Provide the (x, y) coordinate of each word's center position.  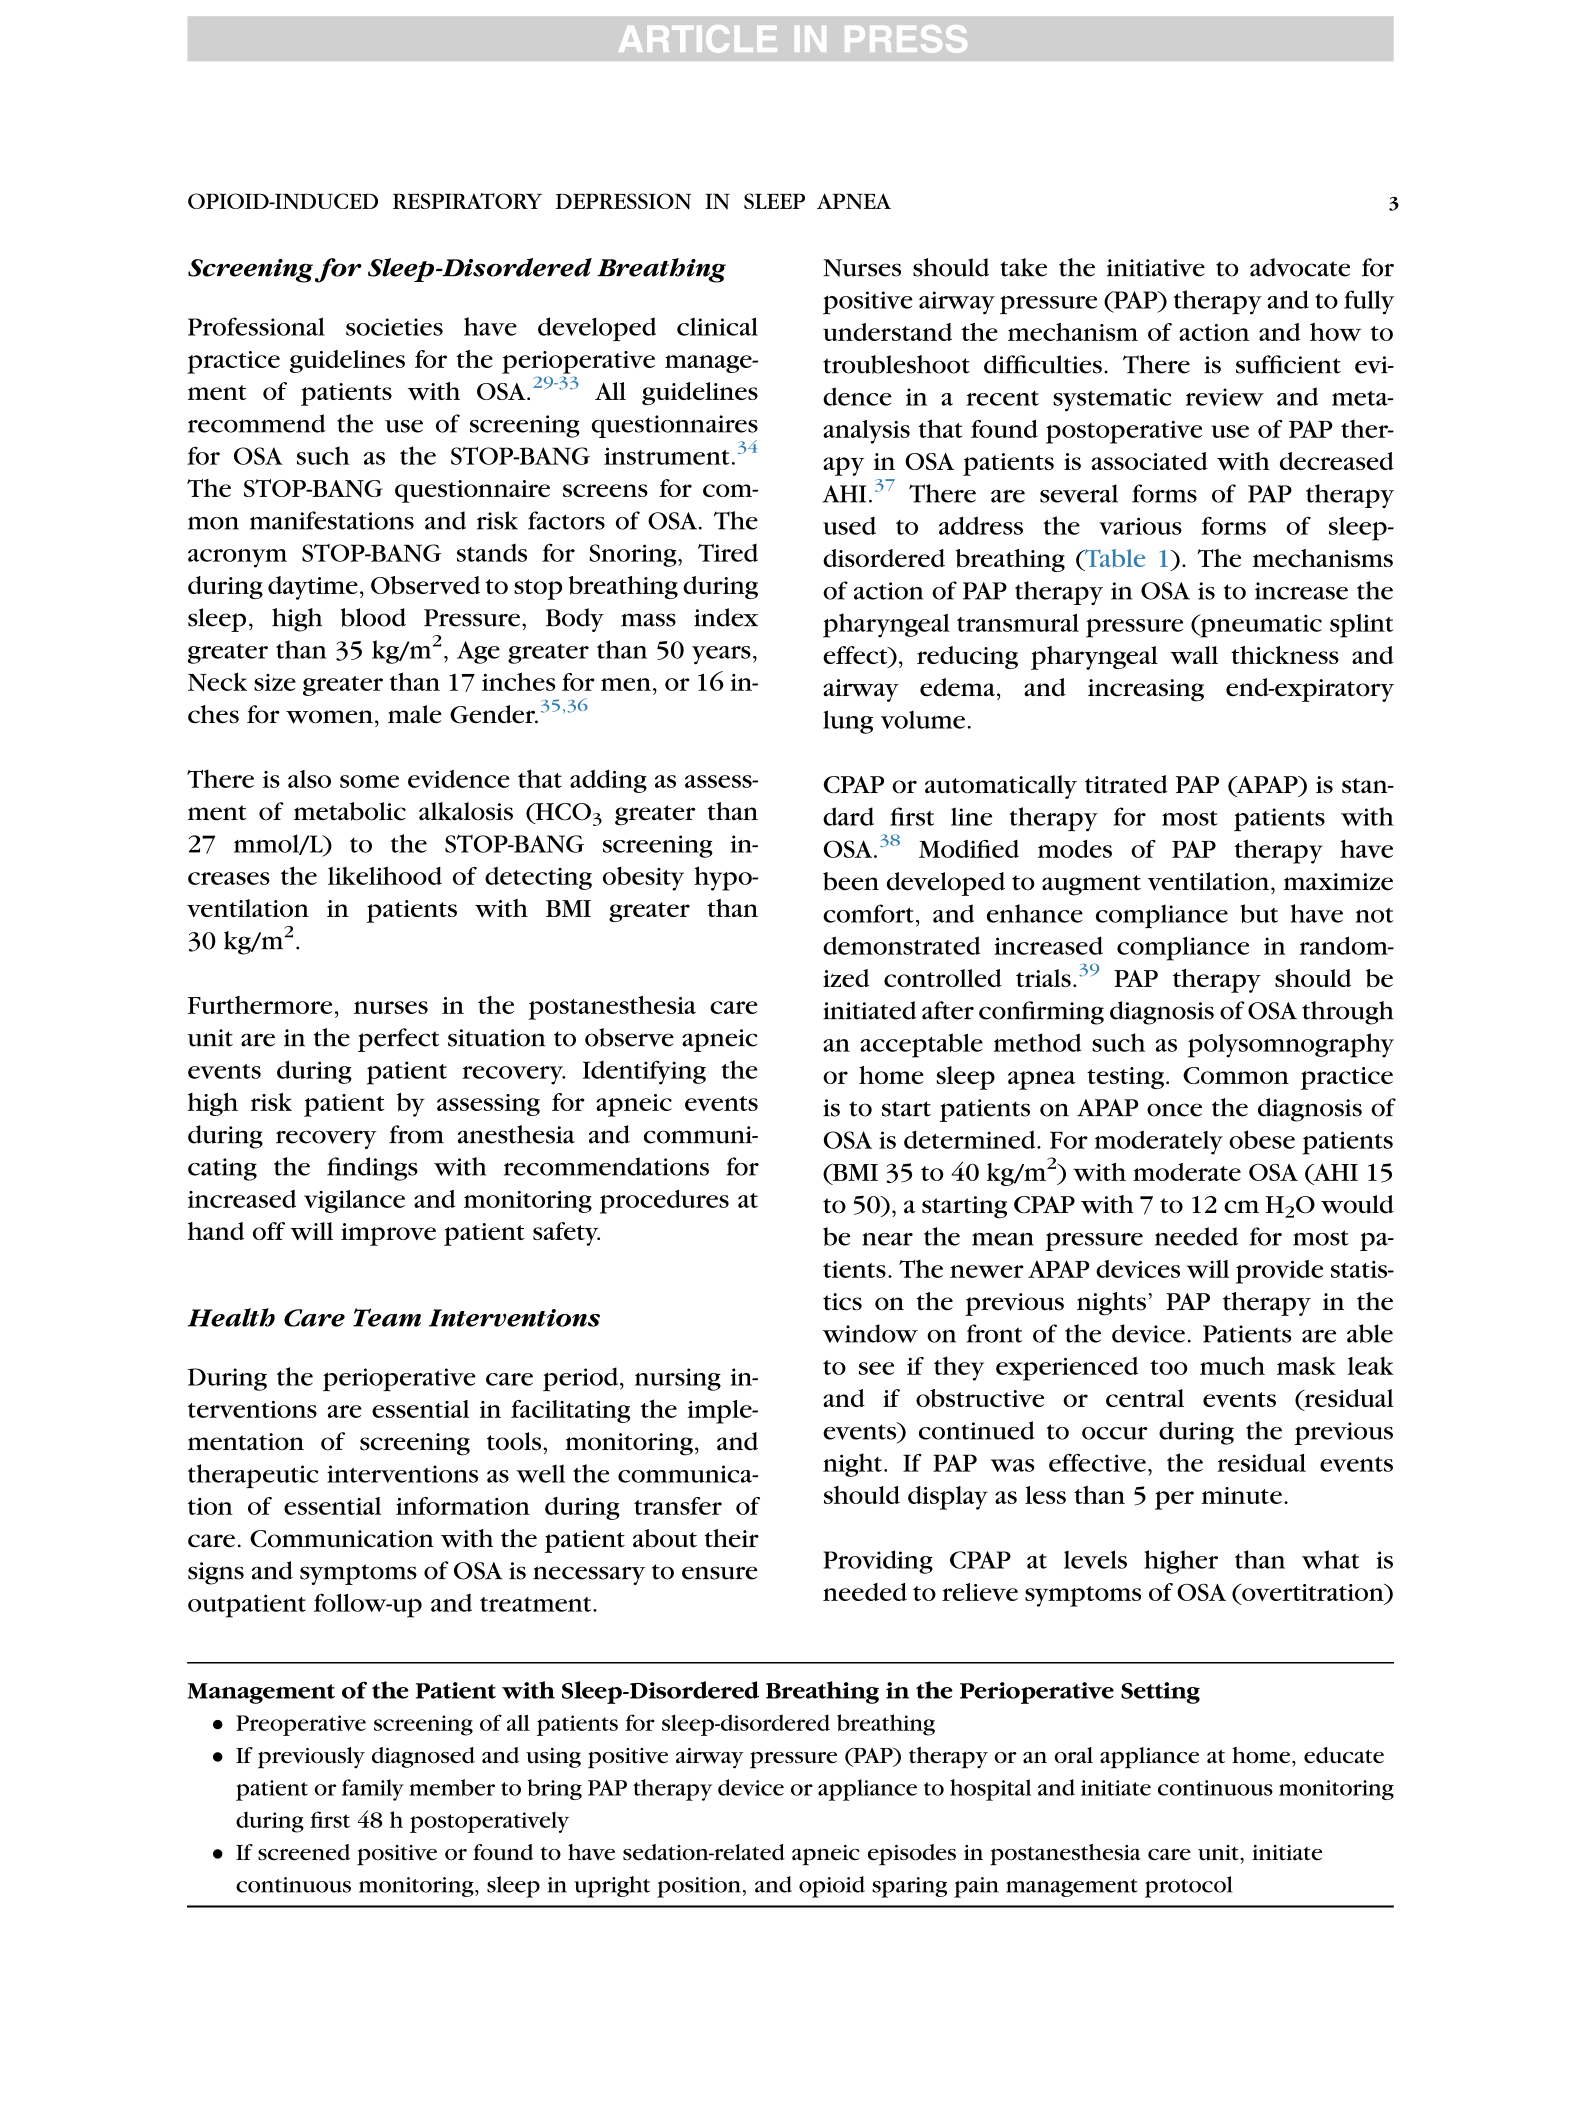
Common (1236, 1075)
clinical (717, 326)
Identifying (644, 1072)
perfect (398, 1040)
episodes (912, 1855)
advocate (1300, 267)
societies (394, 327)
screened (304, 1852)
